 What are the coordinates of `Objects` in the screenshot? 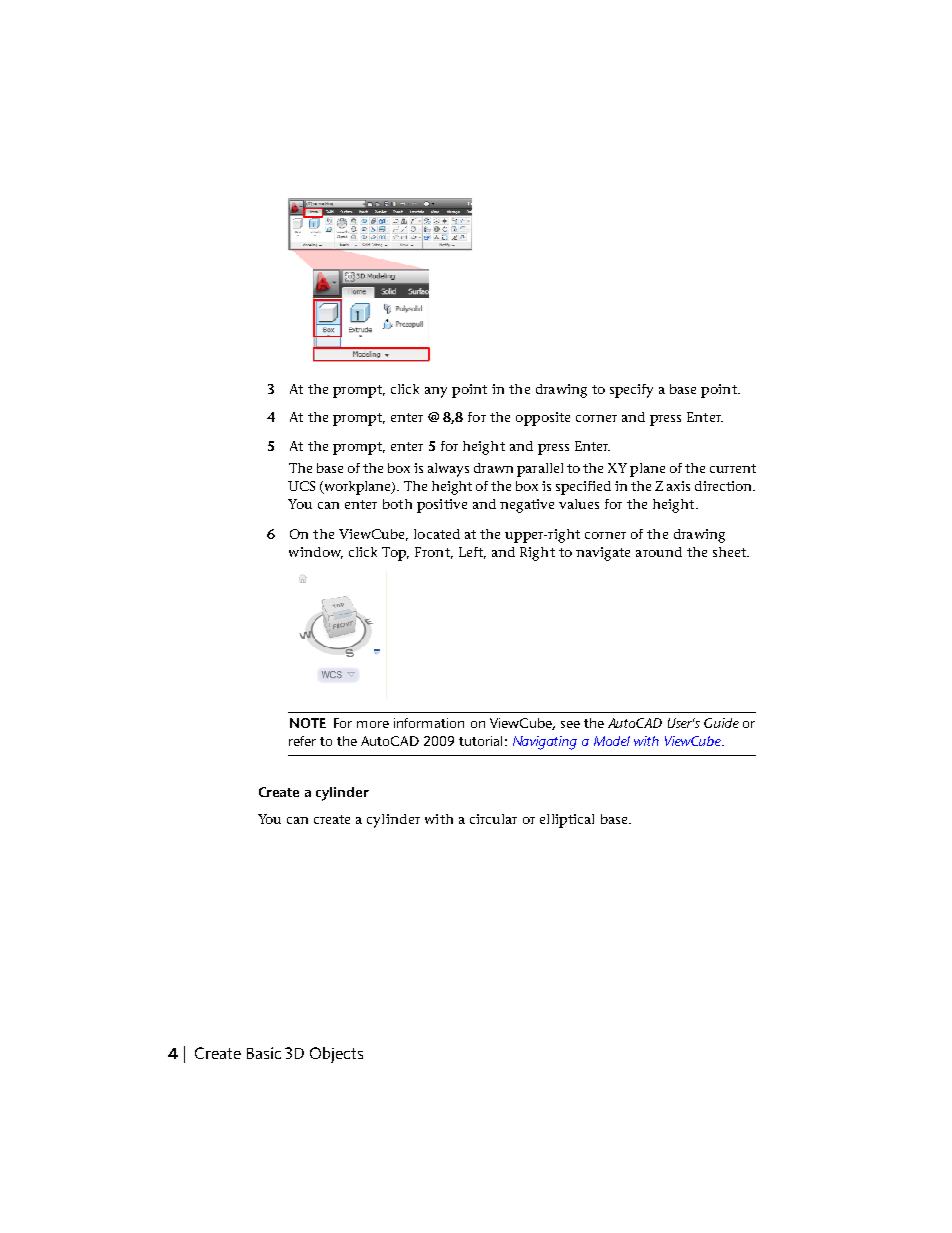 It's located at (336, 1055).
